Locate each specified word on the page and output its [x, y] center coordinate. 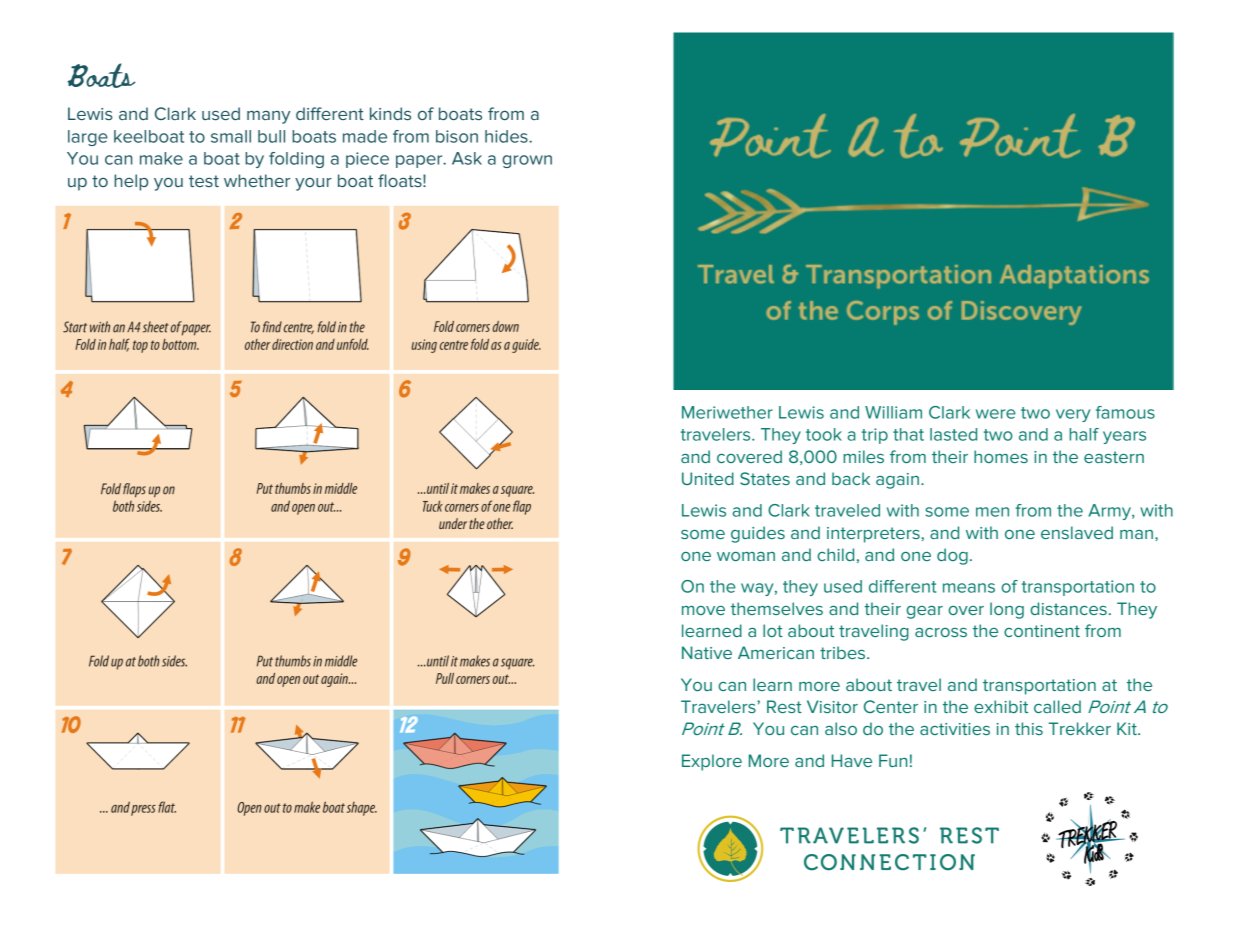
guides [758, 534]
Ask [467, 158]
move [703, 610]
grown [527, 161]
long [1007, 610]
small [231, 136]
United [708, 478]
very [1073, 415]
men [992, 512]
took [824, 434]
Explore [712, 762]
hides [507, 136]
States [765, 478]
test [204, 181]
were [996, 414]
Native [707, 652]
